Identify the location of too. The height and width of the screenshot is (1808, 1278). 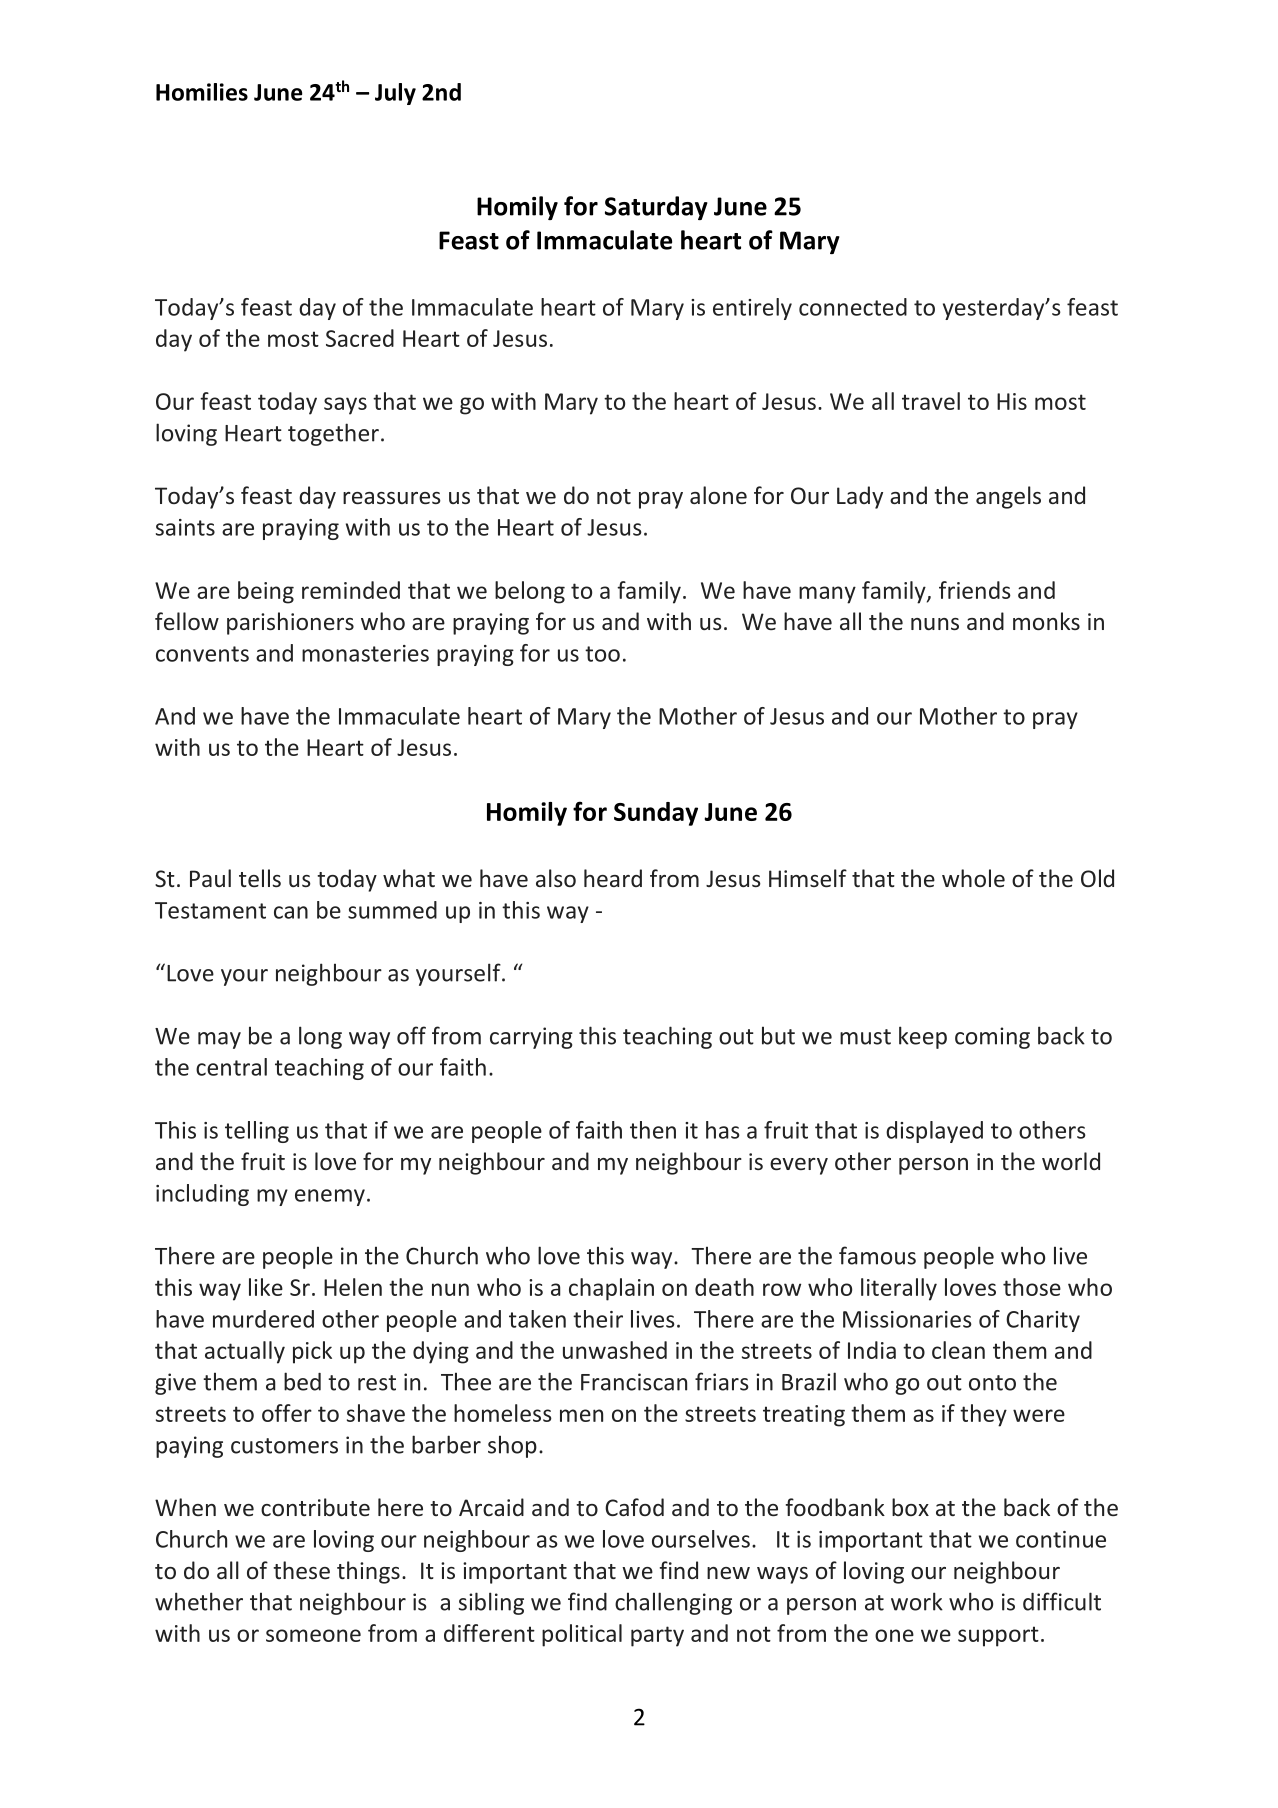
(602, 654).
